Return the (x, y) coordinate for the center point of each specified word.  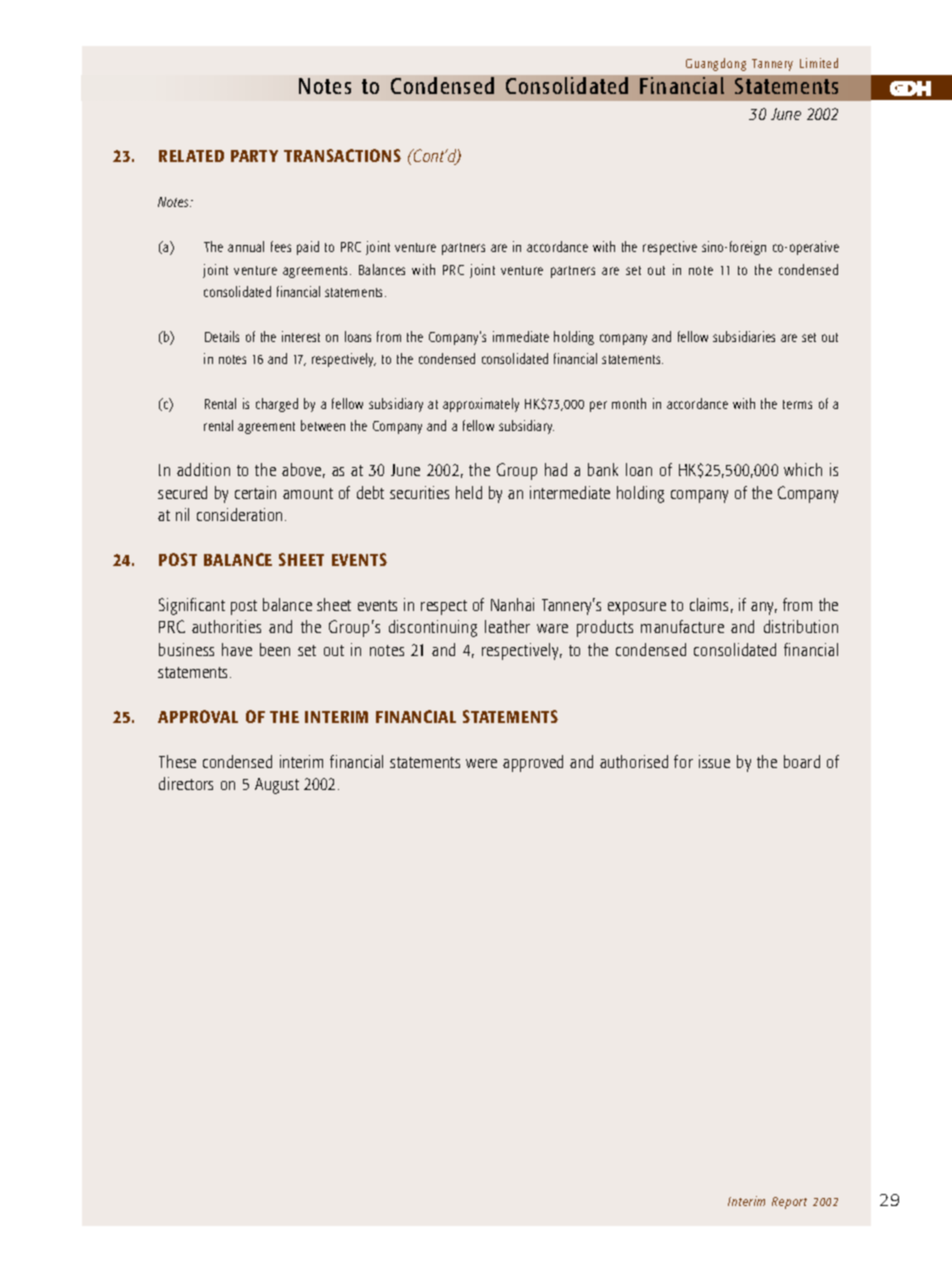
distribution (801, 626)
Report (789, 1203)
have (237, 649)
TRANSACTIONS (342, 155)
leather (507, 626)
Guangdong (716, 64)
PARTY (254, 156)
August (277, 786)
